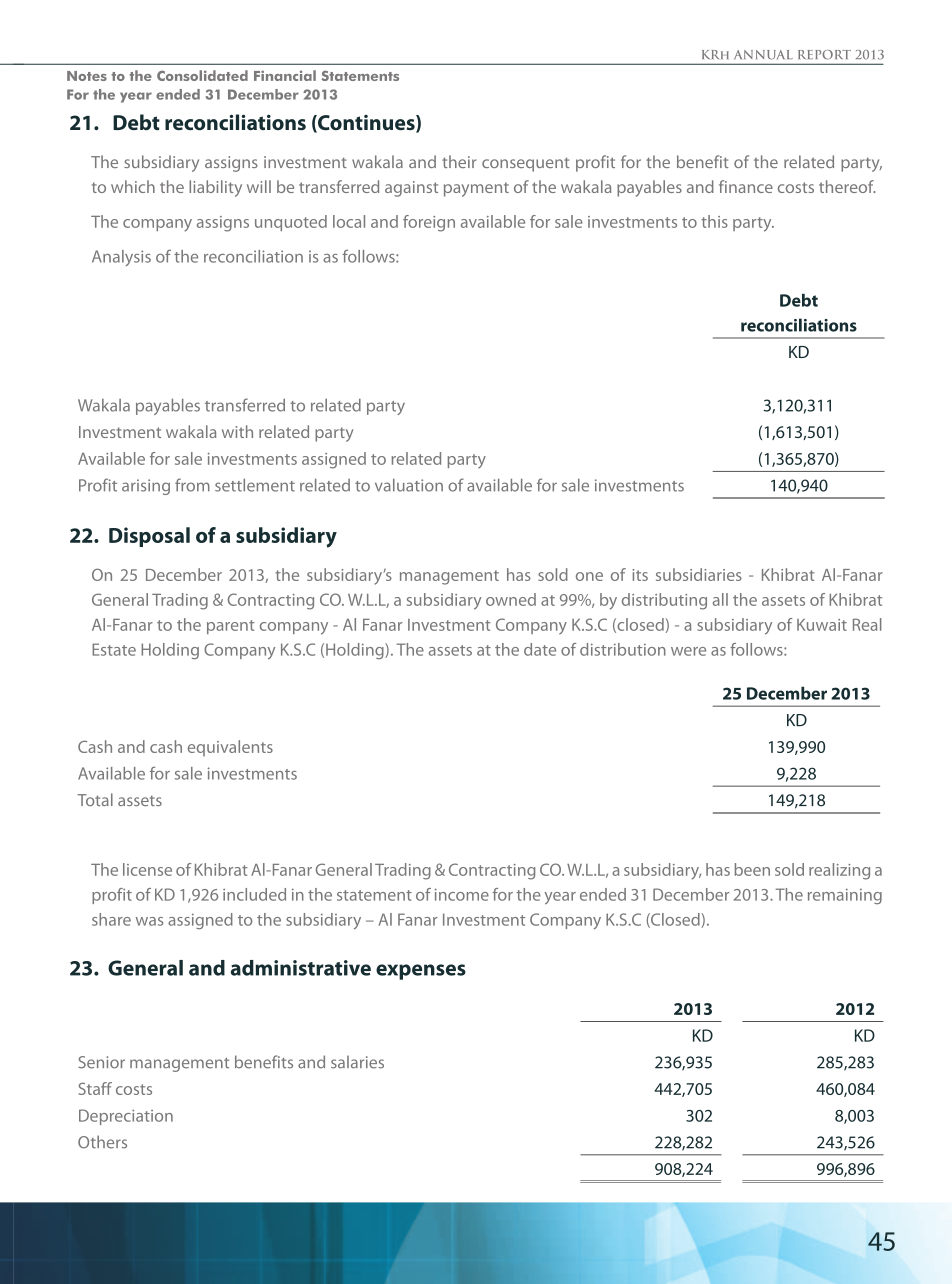 The image size is (952, 1284). I want to click on been, so click(752, 869).
